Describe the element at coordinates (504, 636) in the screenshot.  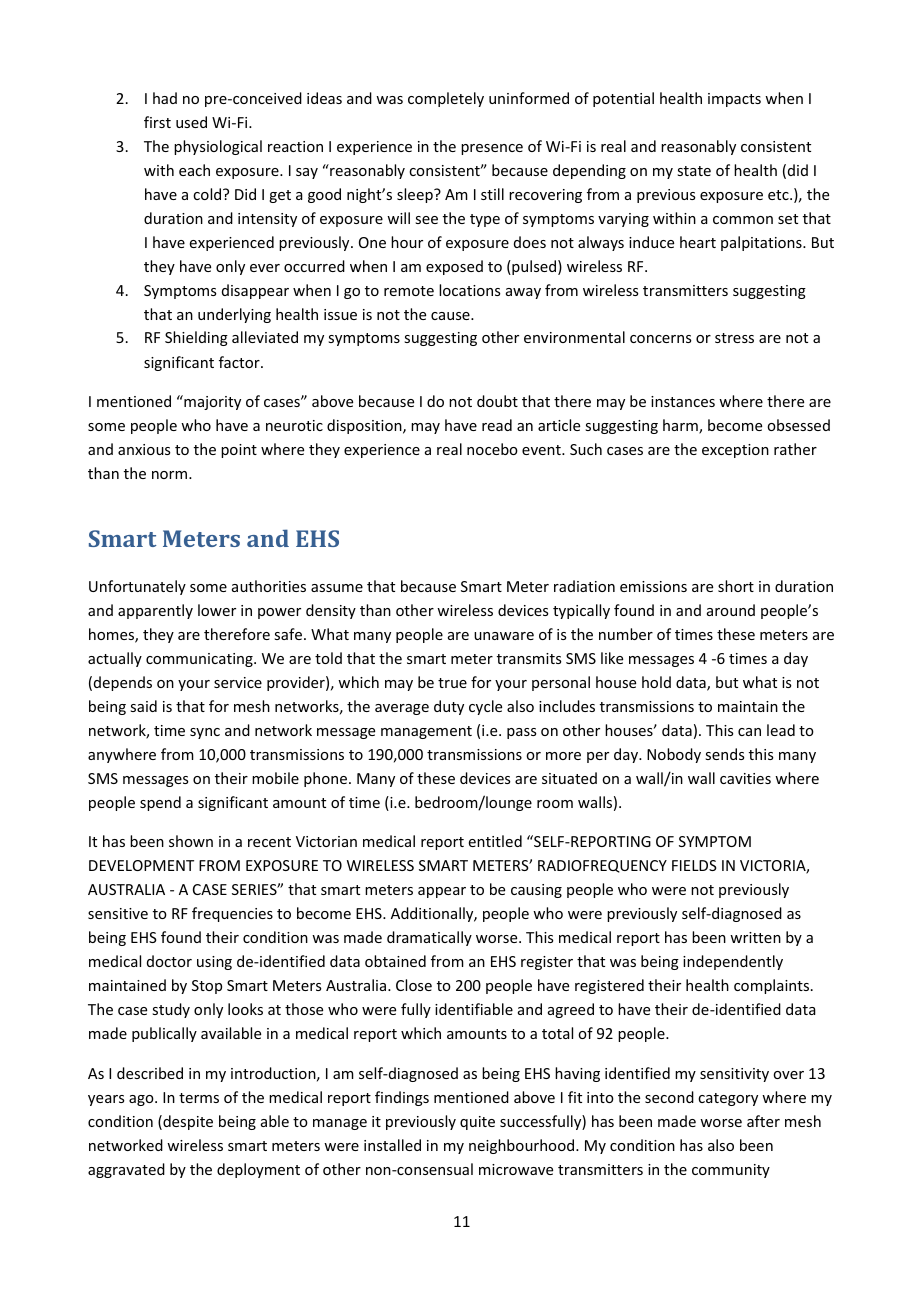
I see `unaware` at that location.
